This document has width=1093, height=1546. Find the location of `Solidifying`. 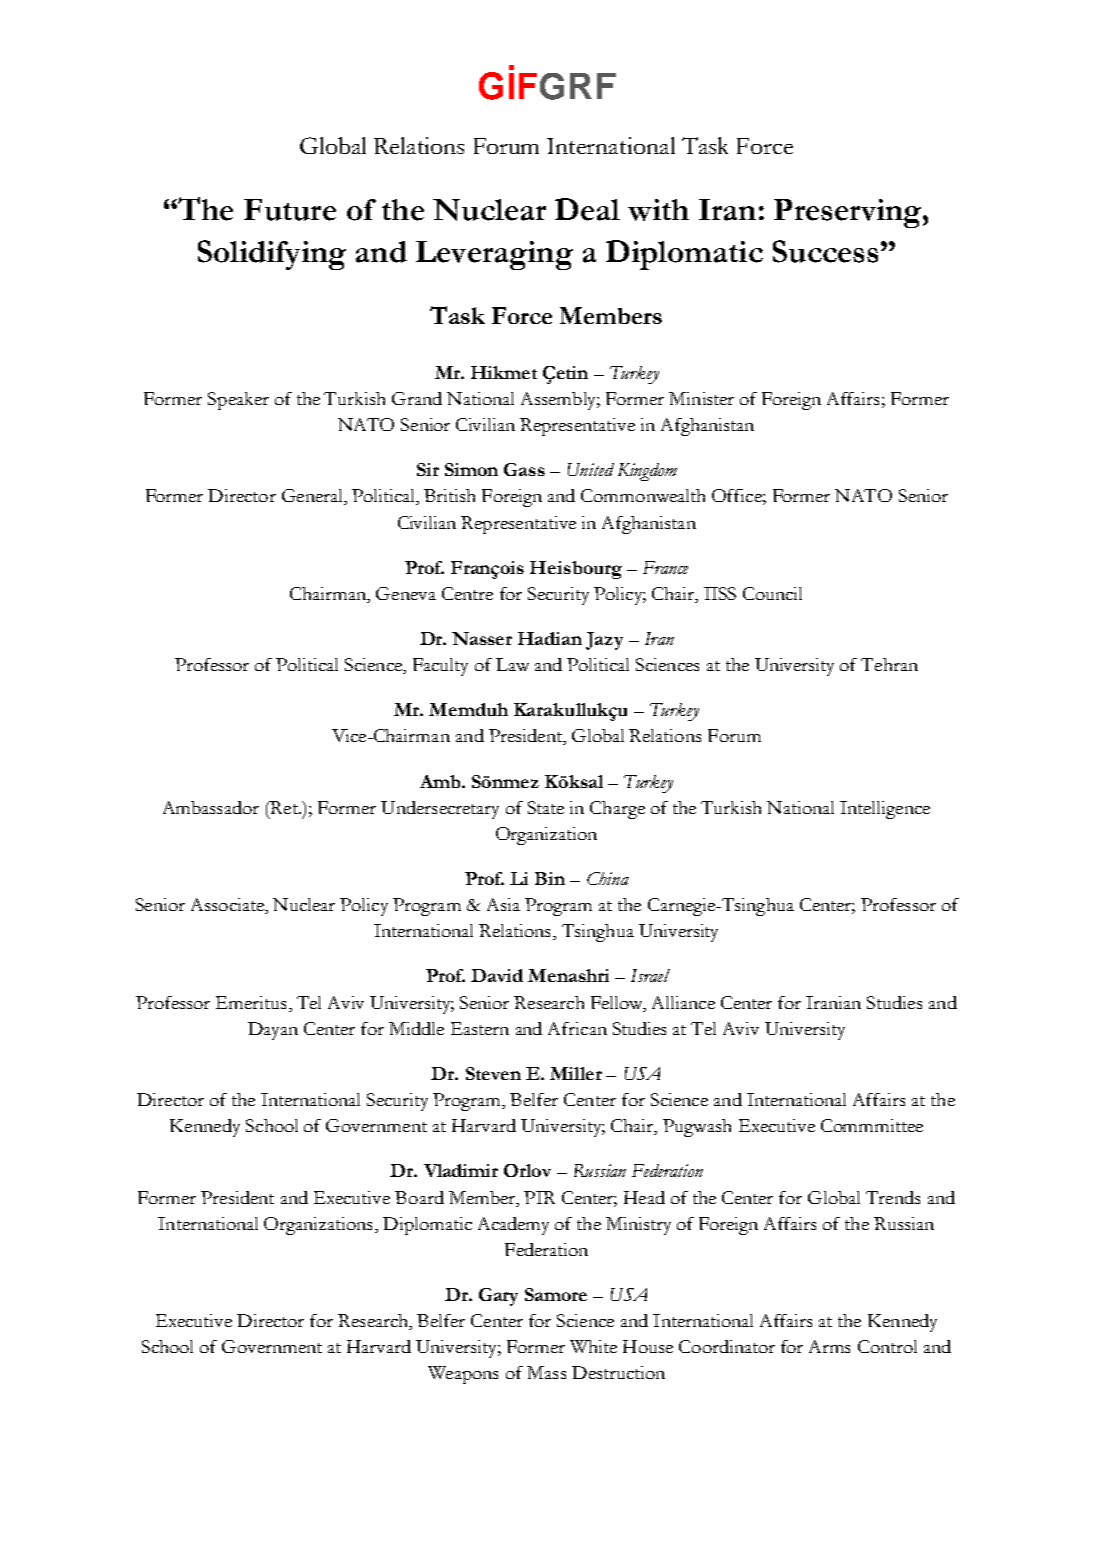

Solidifying is located at coordinates (272, 255).
